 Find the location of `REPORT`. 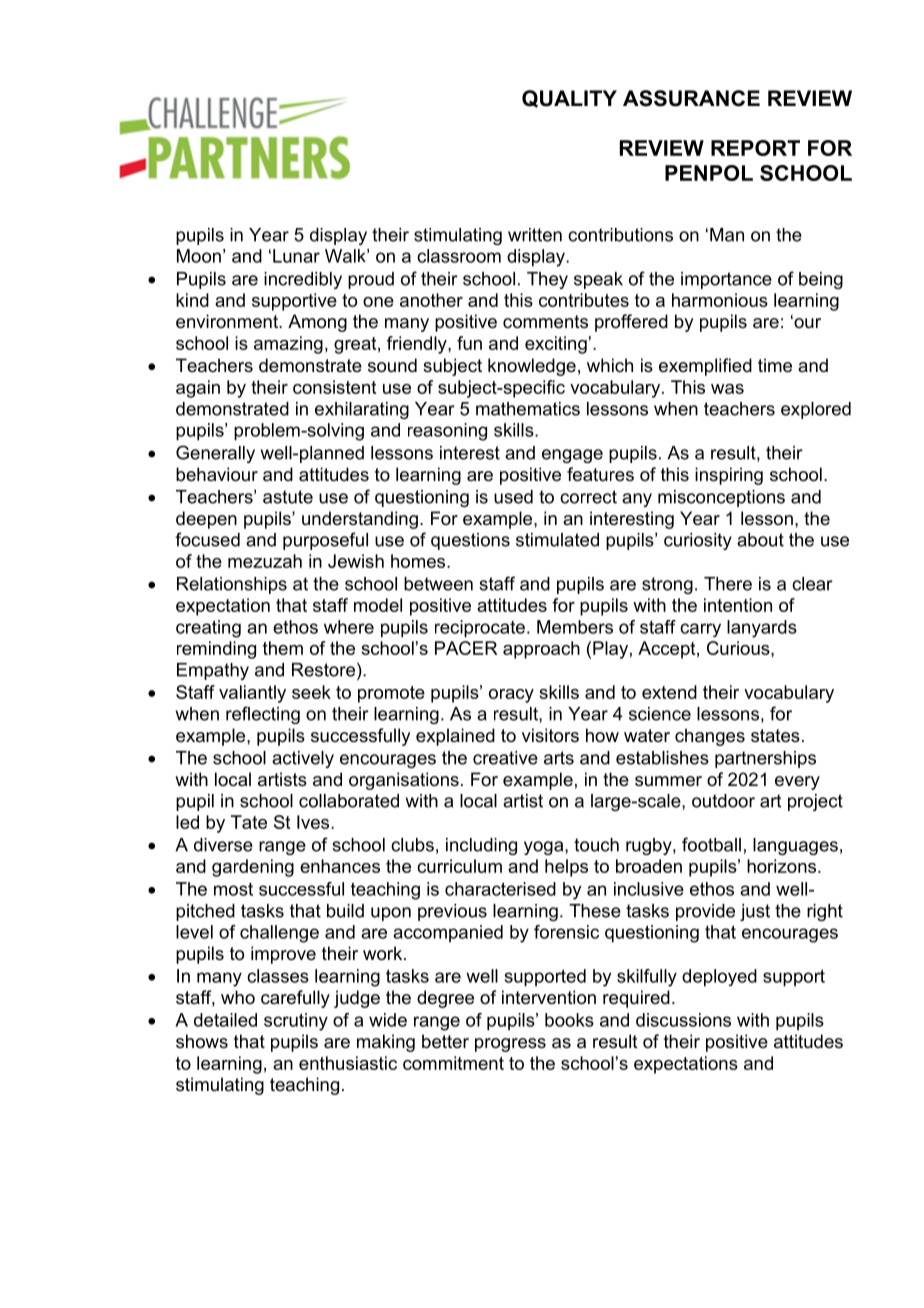

REPORT is located at coordinates (755, 148).
